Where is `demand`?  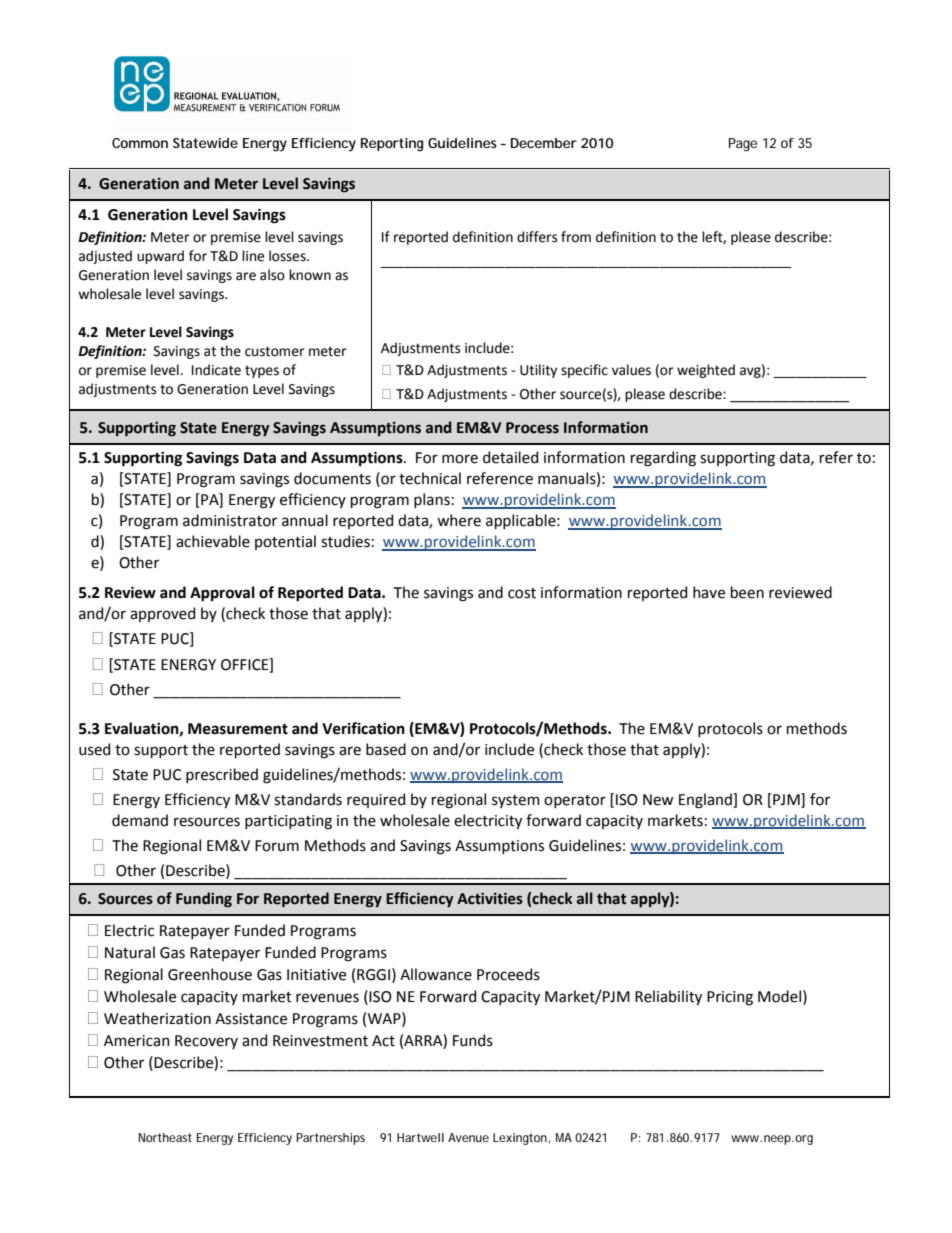
demand is located at coordinates (140, 820).
